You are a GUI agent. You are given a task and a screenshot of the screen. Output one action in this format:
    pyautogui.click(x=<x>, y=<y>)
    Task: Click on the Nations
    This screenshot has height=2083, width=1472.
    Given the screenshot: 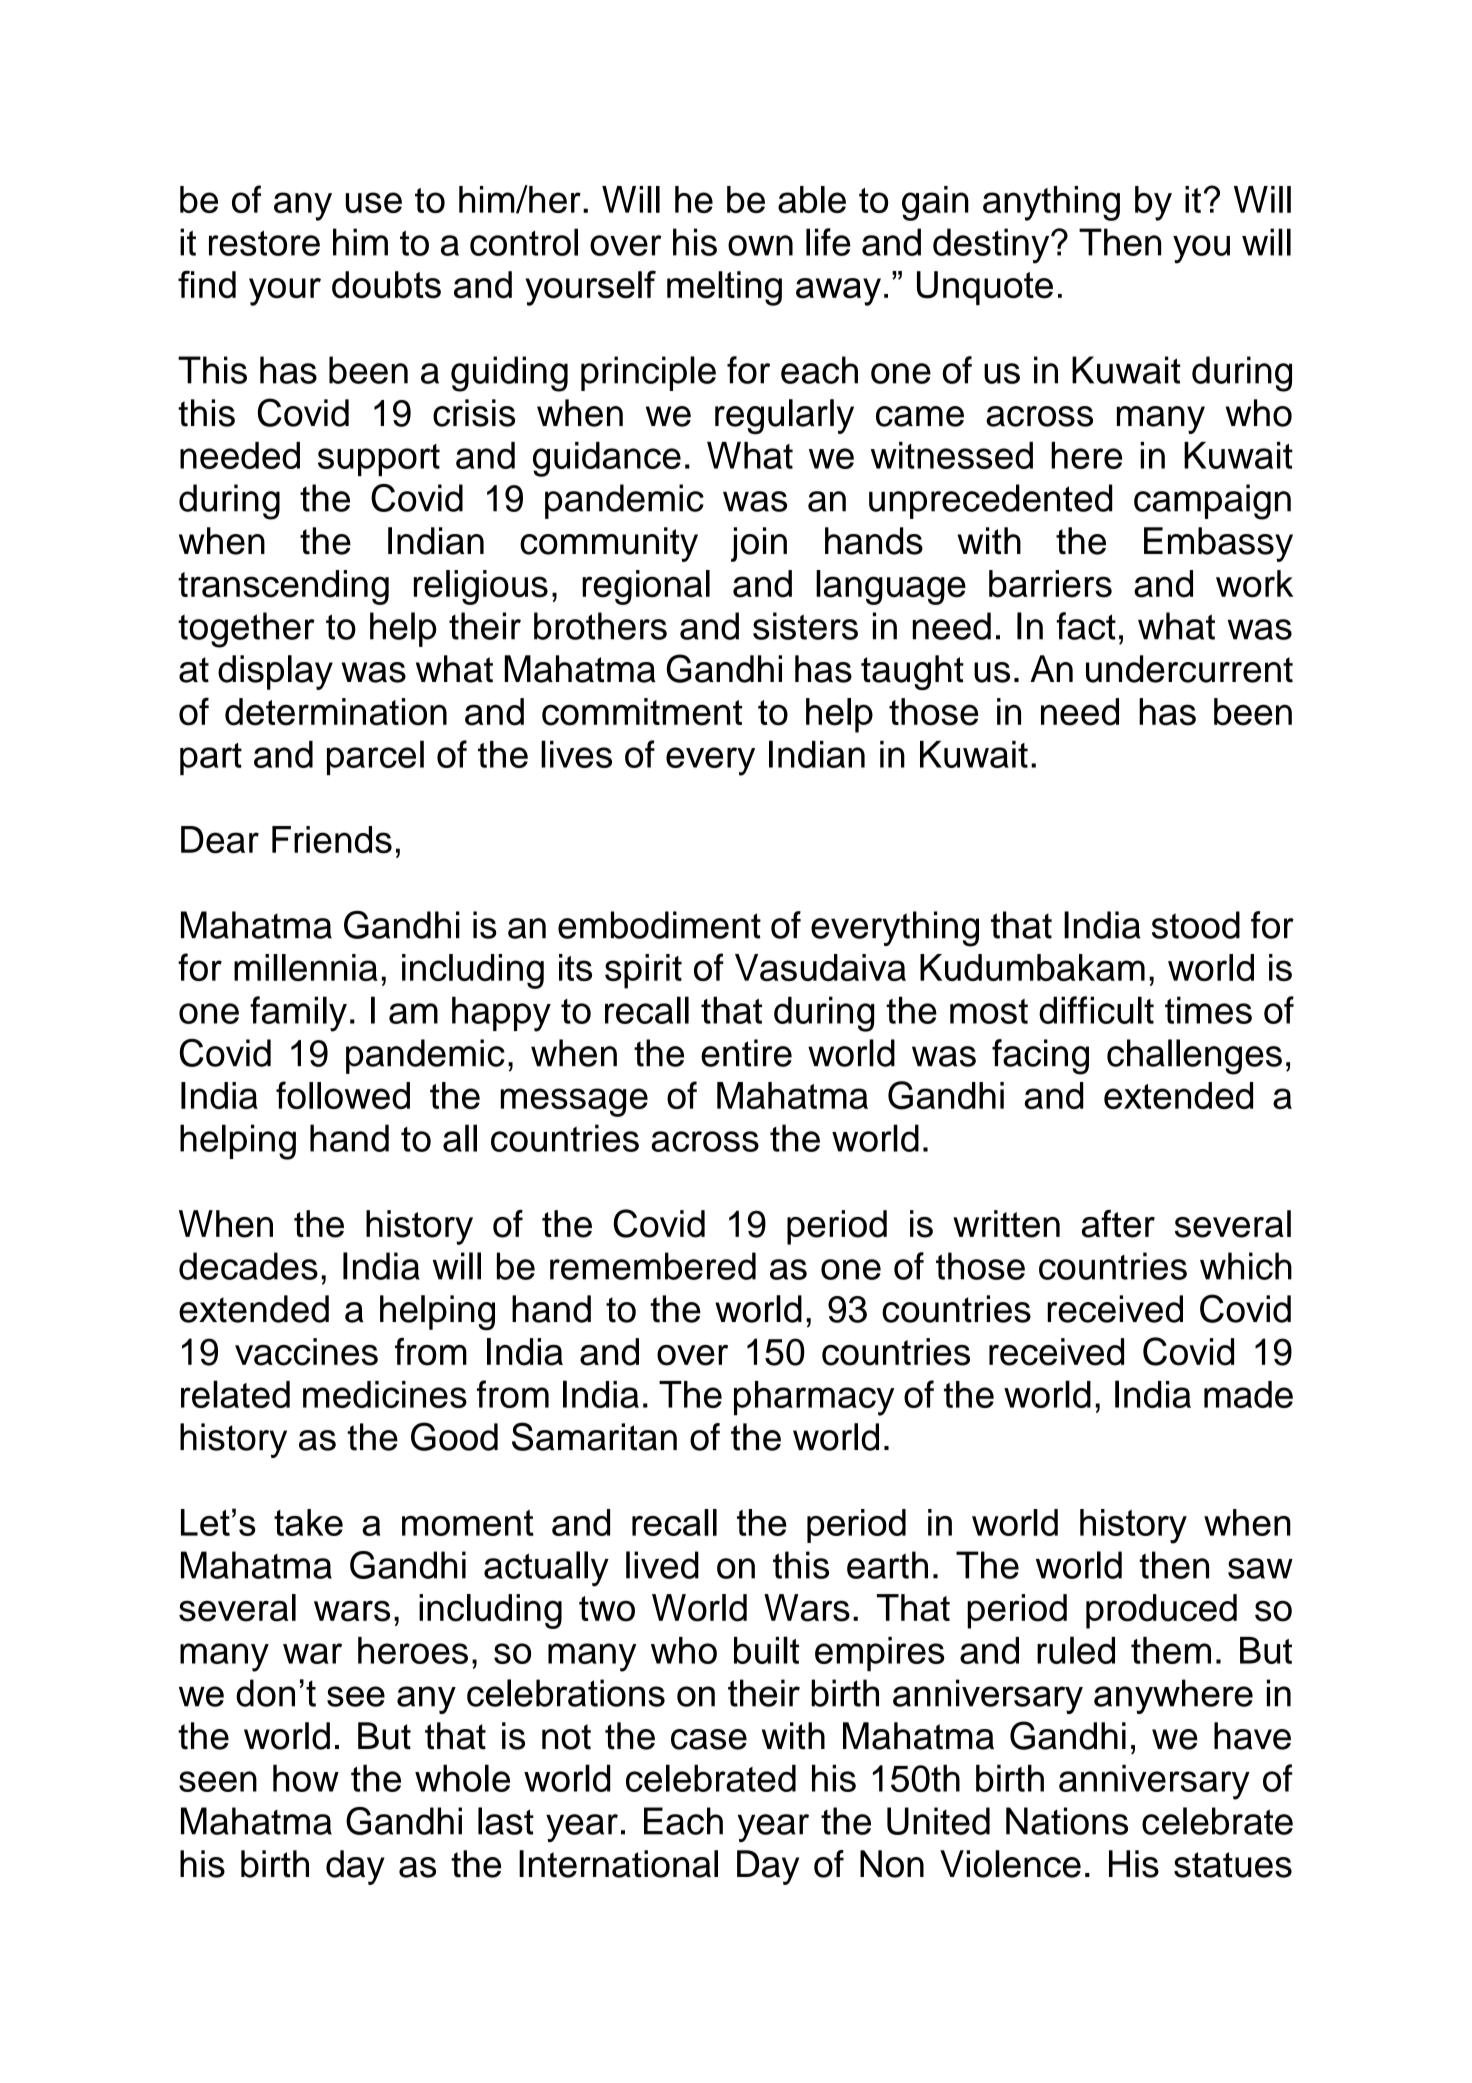 What is the action you would take?
    pyautogui.click(x=1067, y=1821)
